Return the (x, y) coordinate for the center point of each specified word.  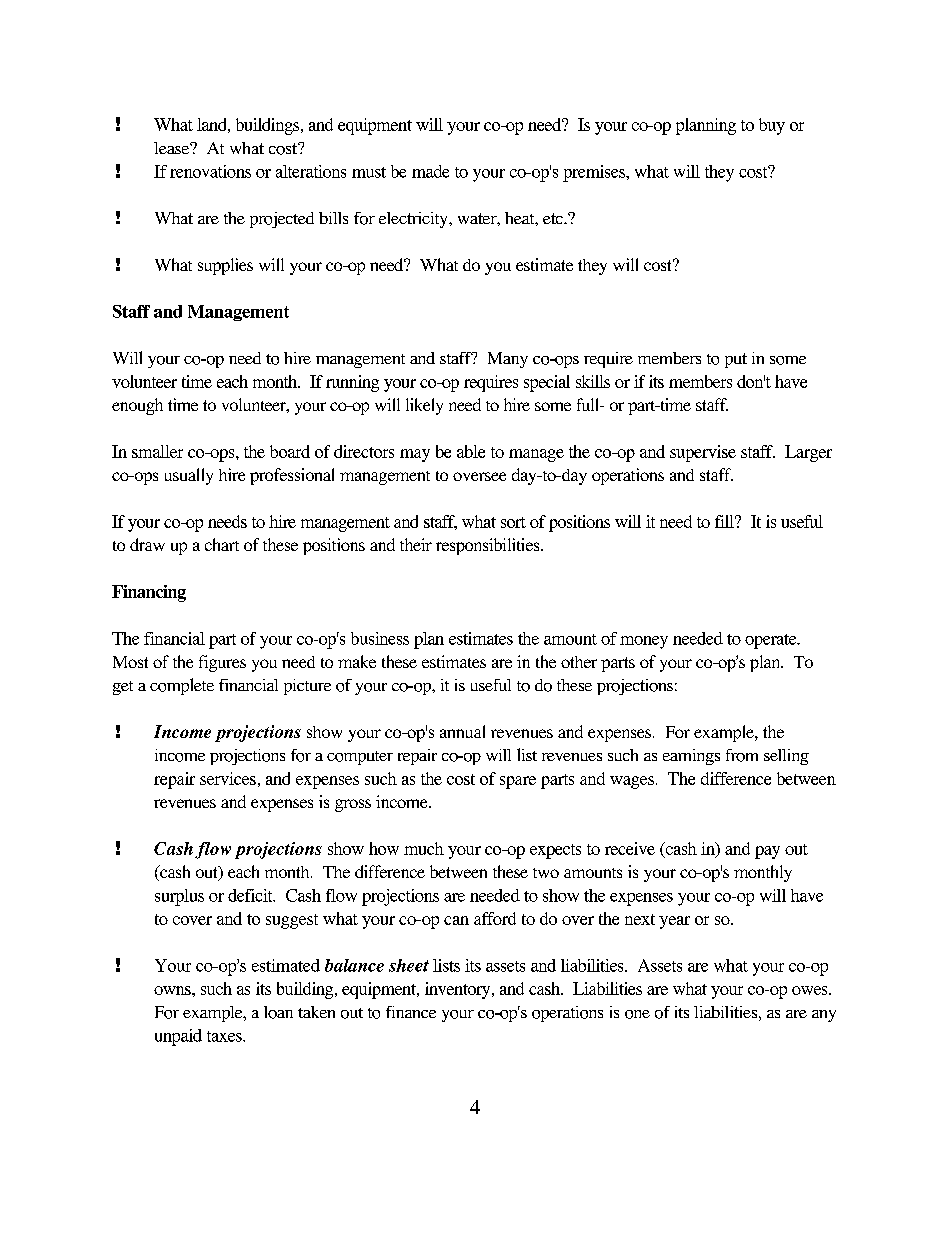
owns (173, 990)
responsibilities (489, 546)
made (430, 171)
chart (222, 544)
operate (772, 641)
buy (772, 126)
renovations (210, 171)
